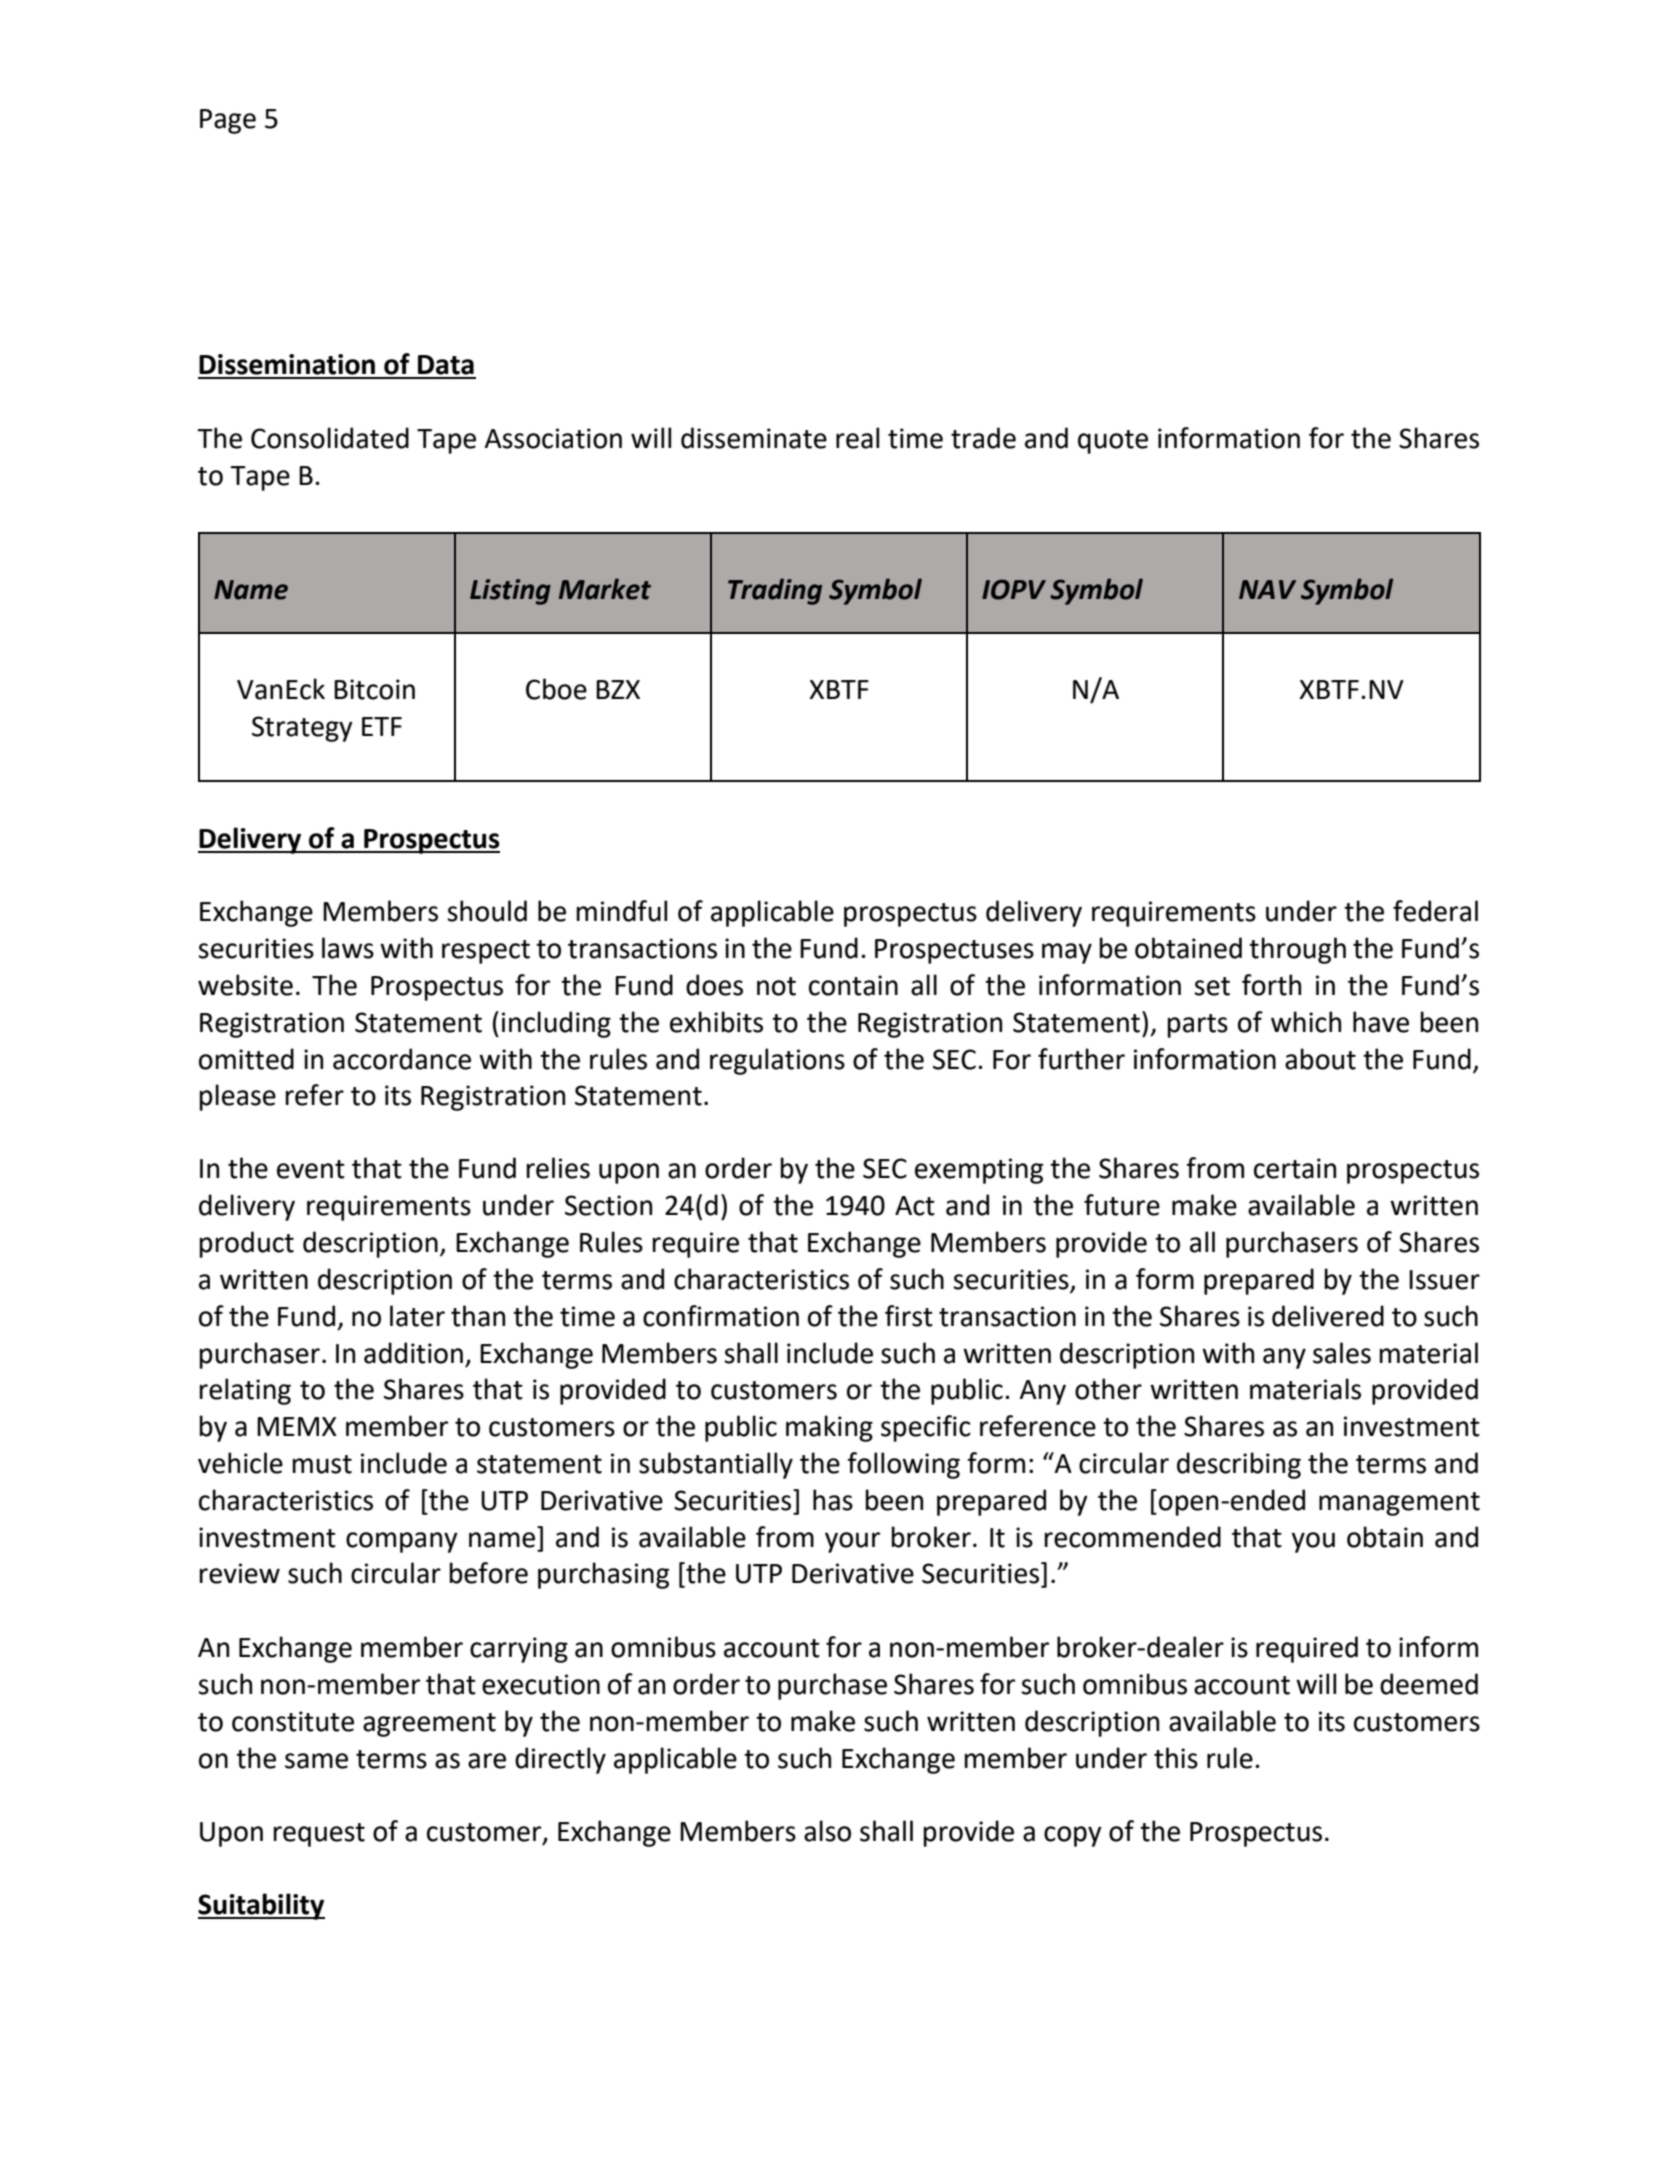 This screenshot has height=2170, width=1677. Describe the element at coordinates (1113, 442) in the screenshot. I see `quote` at that location.
